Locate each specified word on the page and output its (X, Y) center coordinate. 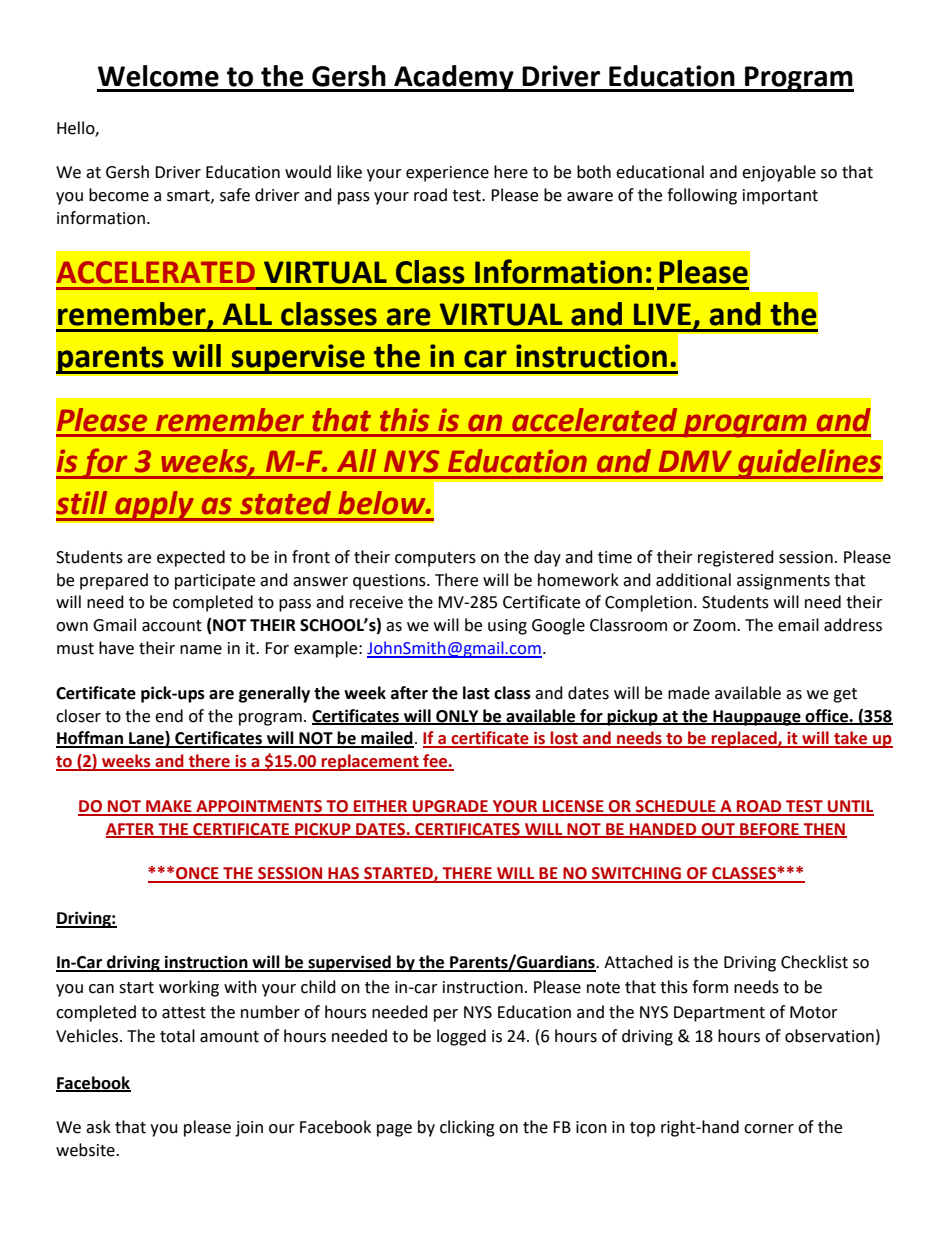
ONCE (197, 874)
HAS (343, 874)
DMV (695, 461)
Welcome (158, 76)
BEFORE (769, 830)
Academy (454, 78)
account (172, 626)
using (507, 627)
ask (98, 1127)
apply (154, 506)
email (798, 625)
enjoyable (779, 173)
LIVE (662, 314)
